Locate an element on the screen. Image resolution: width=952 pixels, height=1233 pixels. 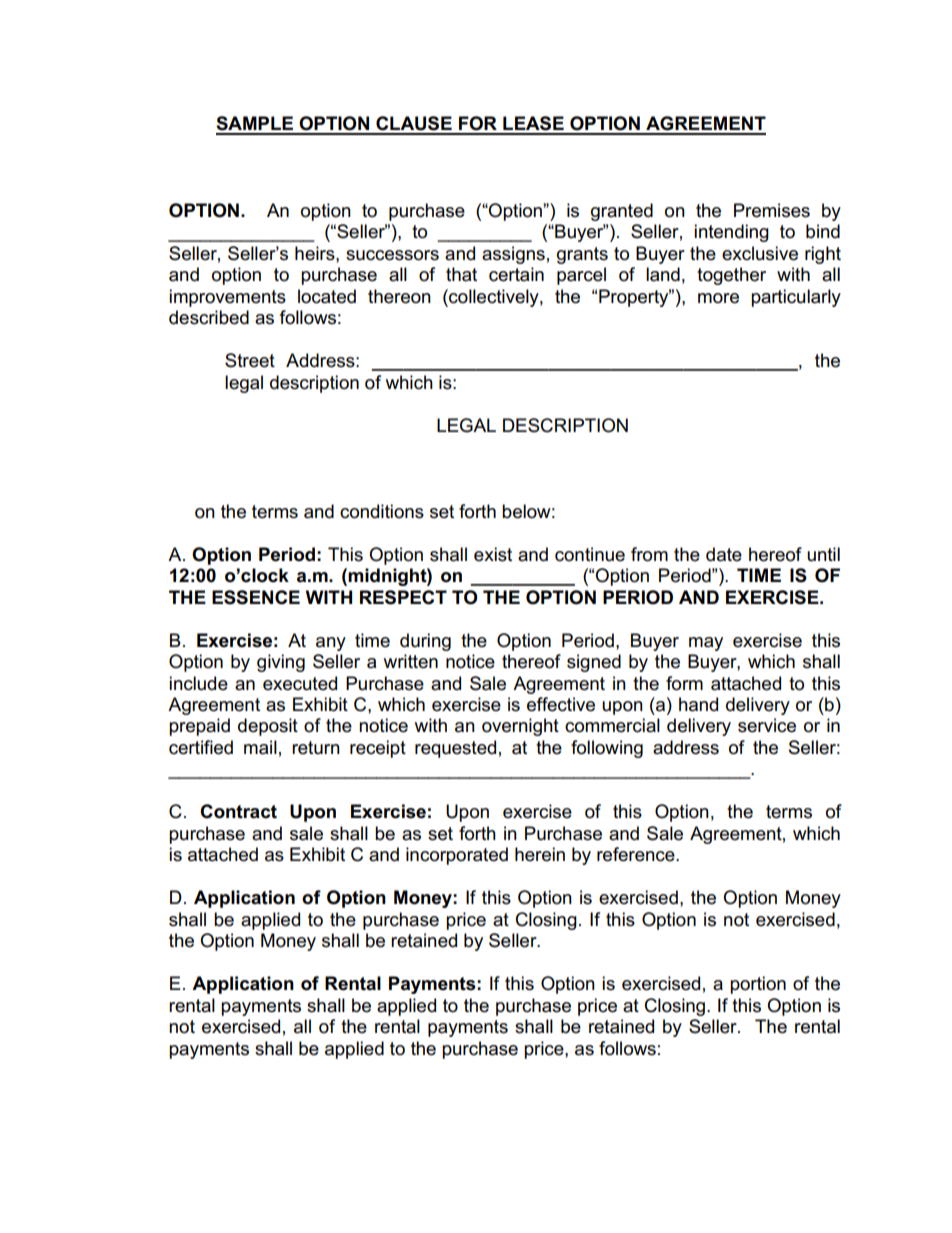
Contract is located at coordinates (238, 811).
